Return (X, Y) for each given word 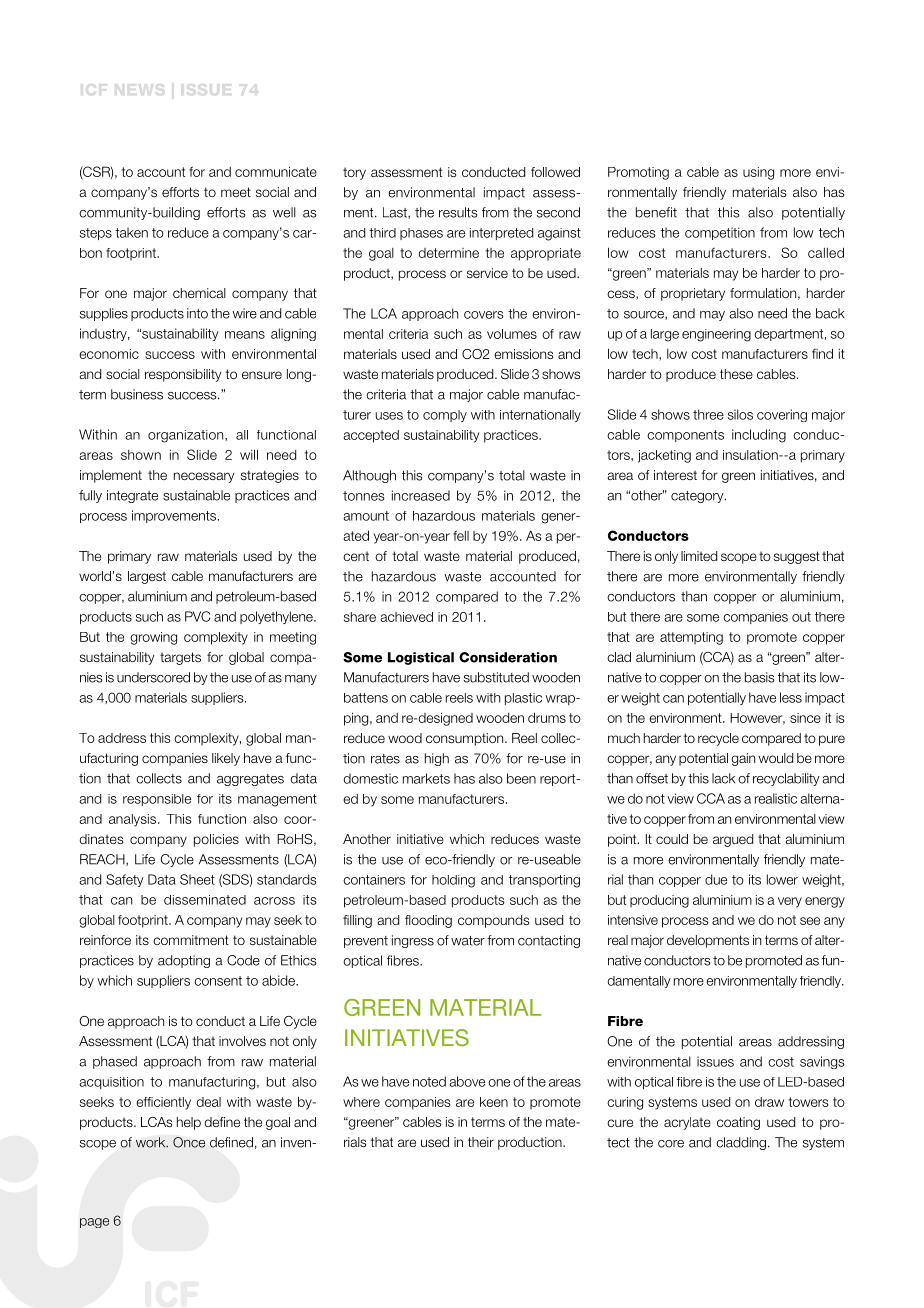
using (758, 173)
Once (189, 1142)
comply (445, 416)
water (468, 941)
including (759, 436)
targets (180, 658)
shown (141, 455)
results (458, 212)
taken (131, 232)
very (790, 902)
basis (760, 677)
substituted (496, 677)
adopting (184, 961)
